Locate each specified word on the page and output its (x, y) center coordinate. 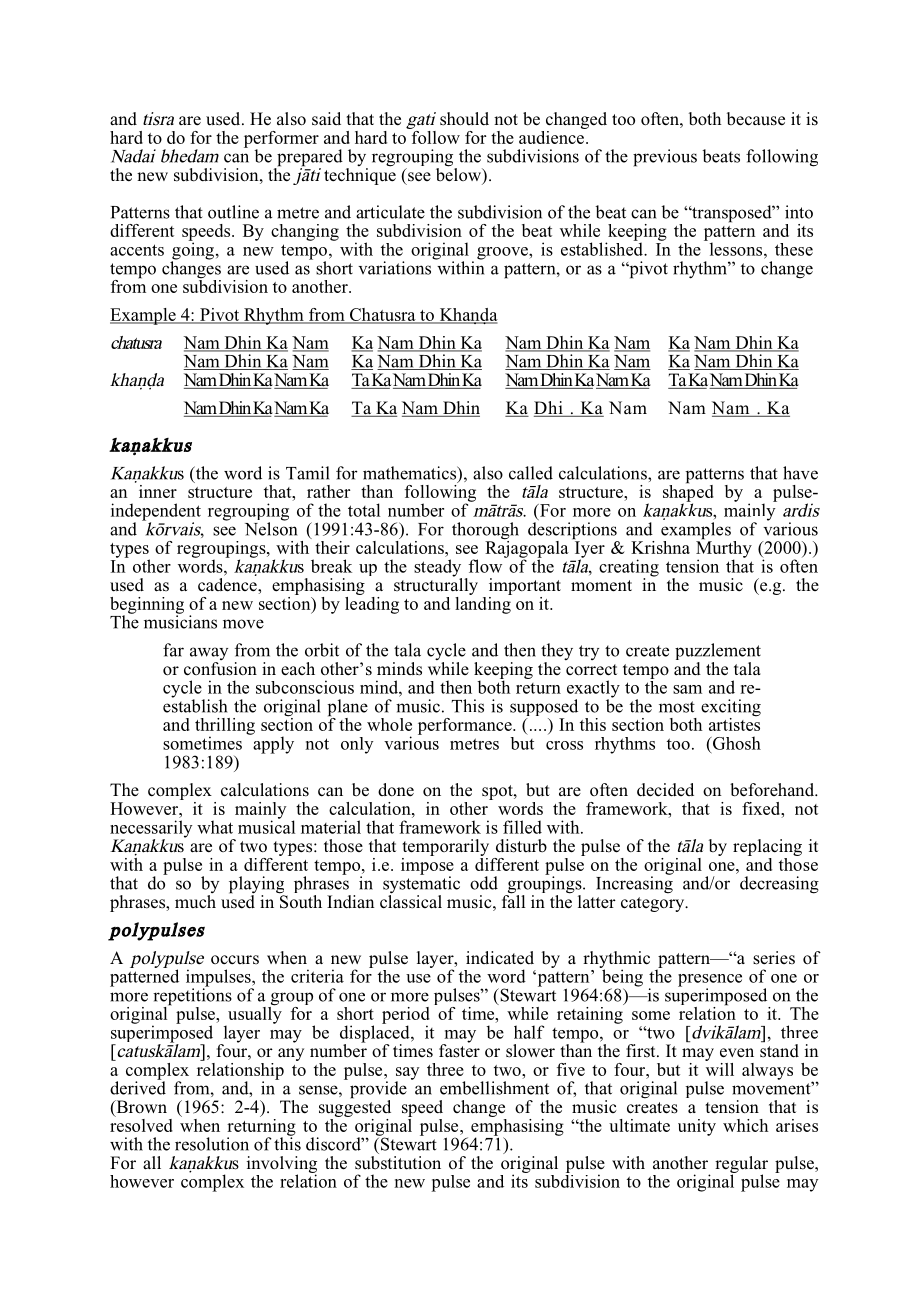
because (756, 119)
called (531, 473)
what (215, 827)
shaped (688, 493)
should (464, 119)
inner (158, 491)
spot (498, 792)
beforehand (773, 790)
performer (281, 140)
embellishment (494, 1088)
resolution (212, 1144)
